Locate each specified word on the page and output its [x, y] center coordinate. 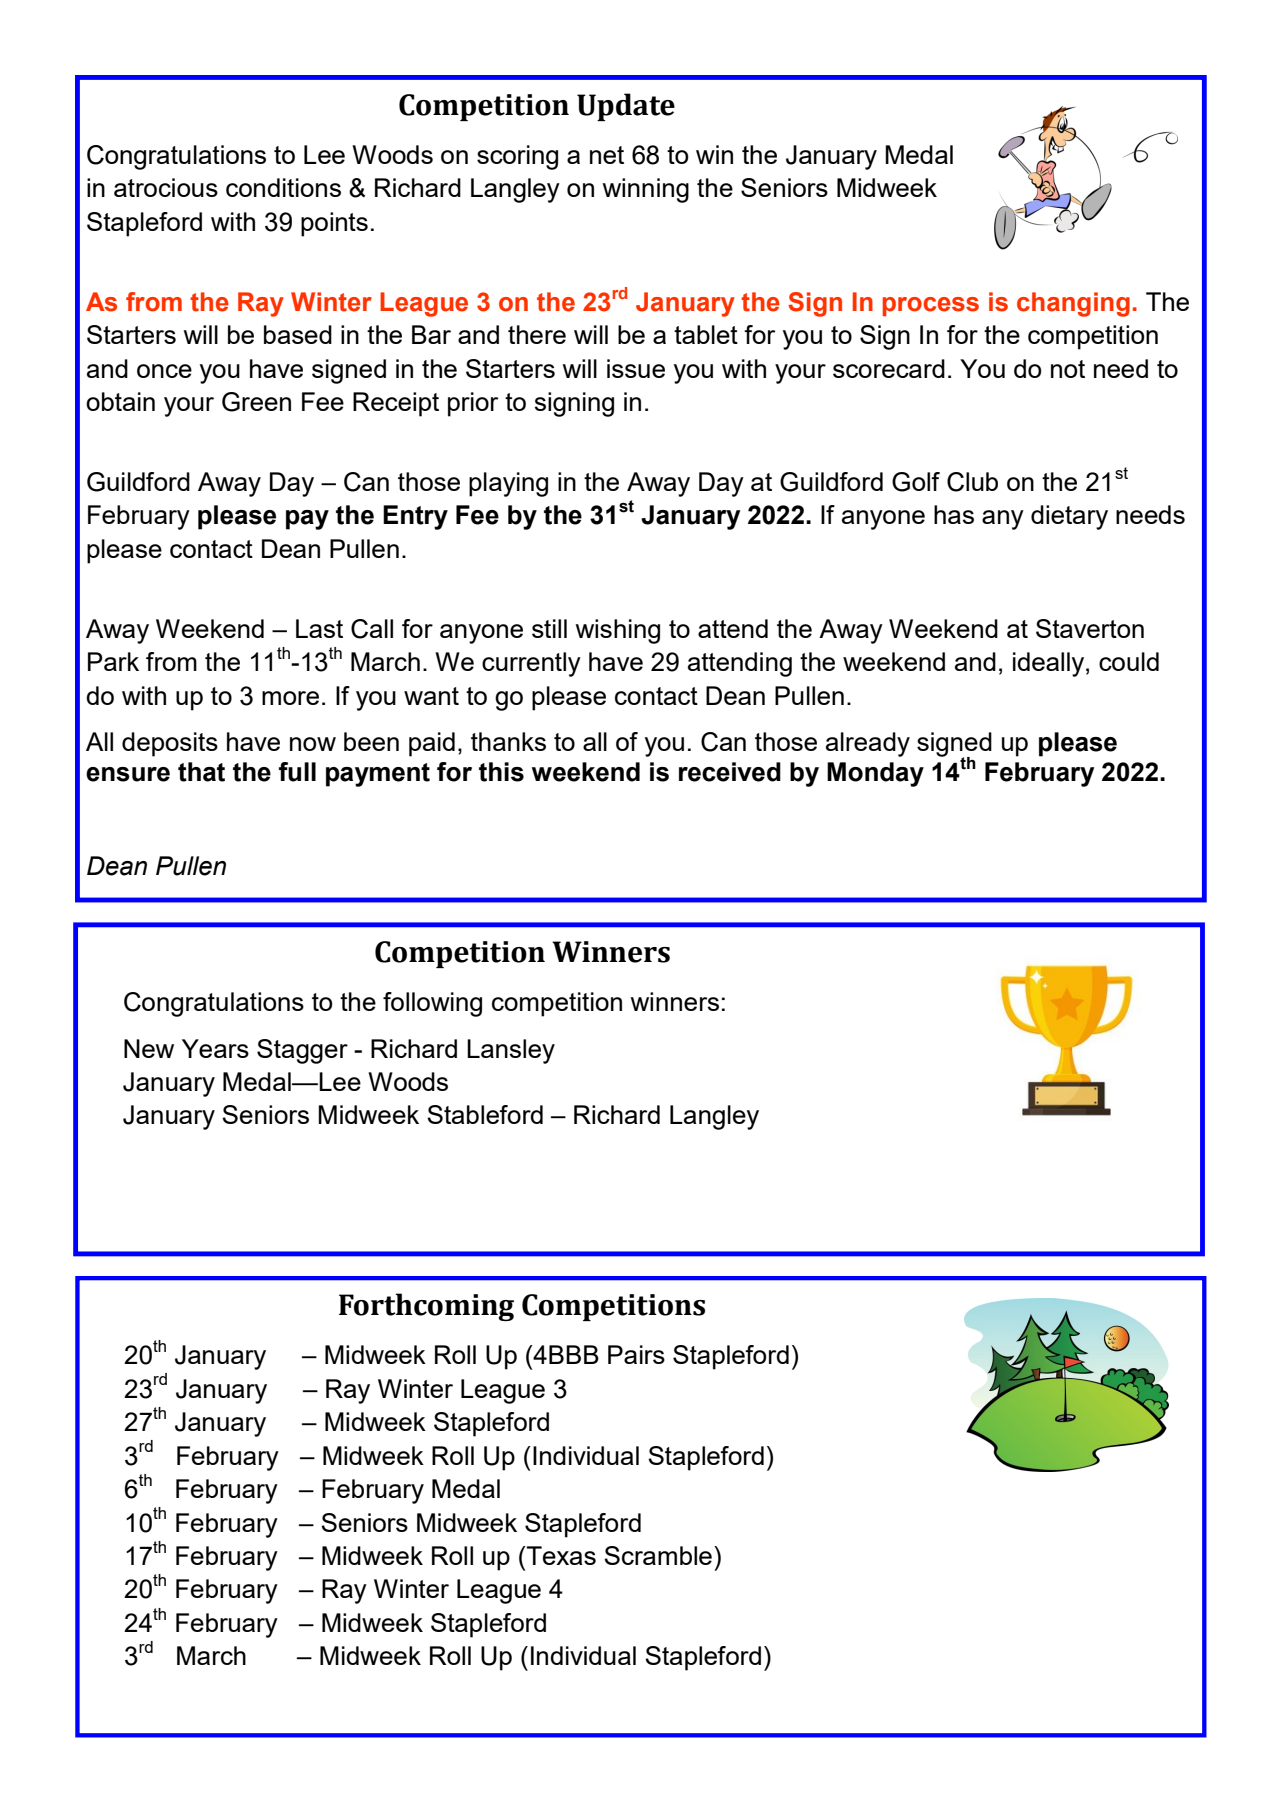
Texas [560, 1555]
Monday [875, 774]
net [607, 155]
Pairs [636, 1354]
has [954, 514]
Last [319, 628]
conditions [283, 187]
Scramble [658, 1555]
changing [1073, 304]
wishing [618, 631]
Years [215, 1048]
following [432, 1004]
